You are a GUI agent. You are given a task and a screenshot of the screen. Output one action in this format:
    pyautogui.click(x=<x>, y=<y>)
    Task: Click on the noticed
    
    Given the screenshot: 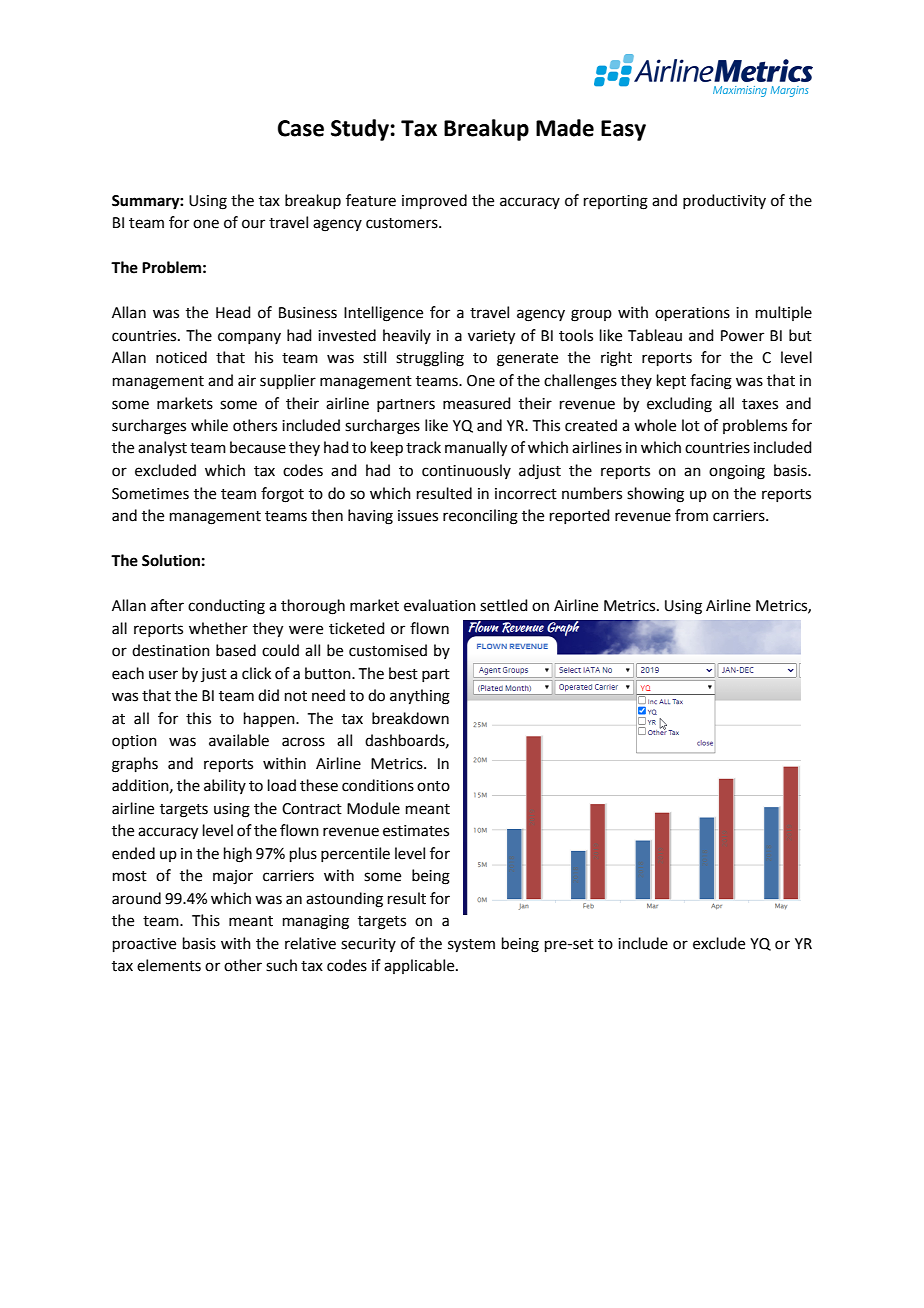 What is the action you would take?
    pyautogui.click(x=181, y=357)
